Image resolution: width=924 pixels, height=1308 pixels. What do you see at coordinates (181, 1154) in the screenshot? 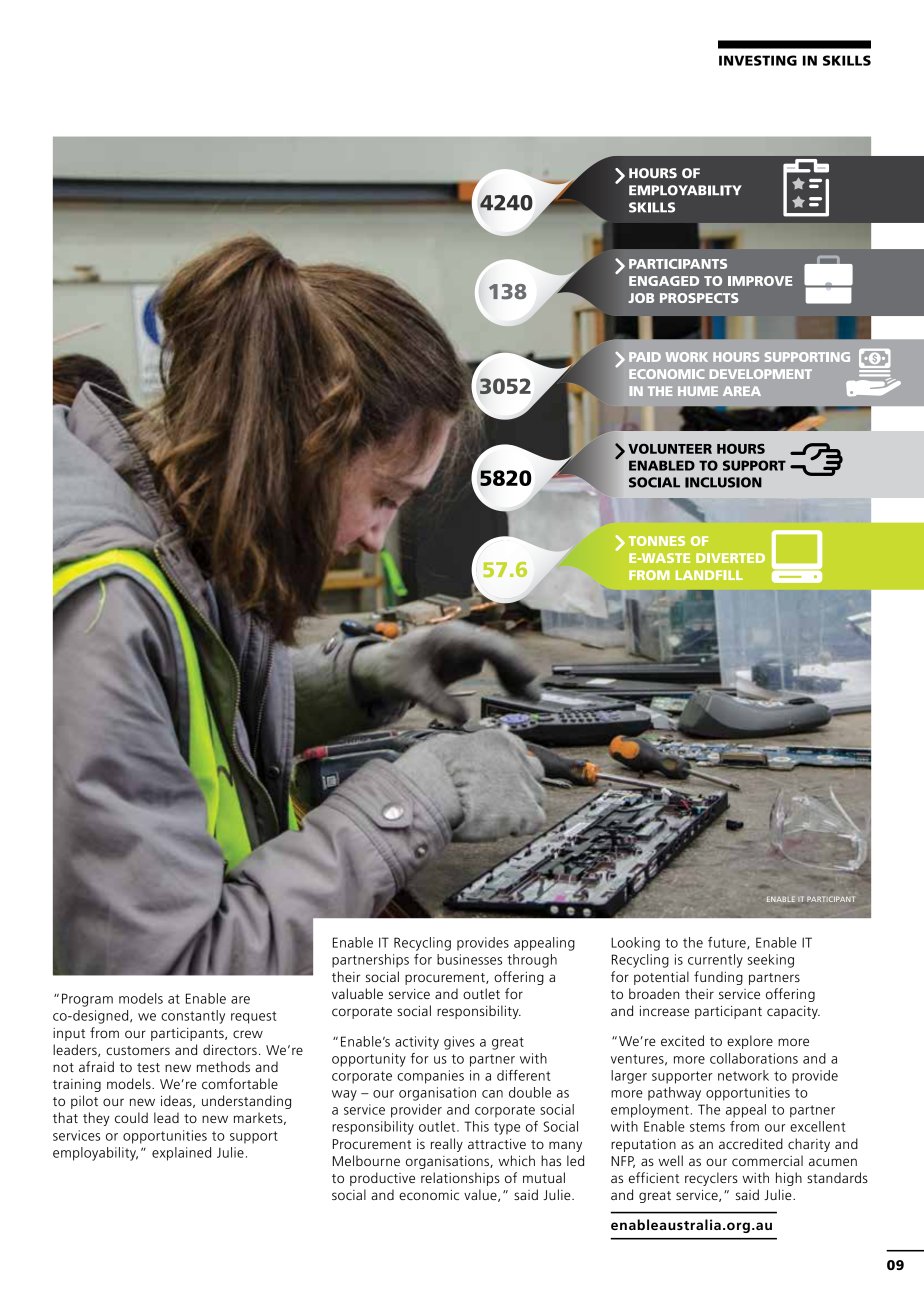
I see `explained` at bounding box center [181, 1154].
